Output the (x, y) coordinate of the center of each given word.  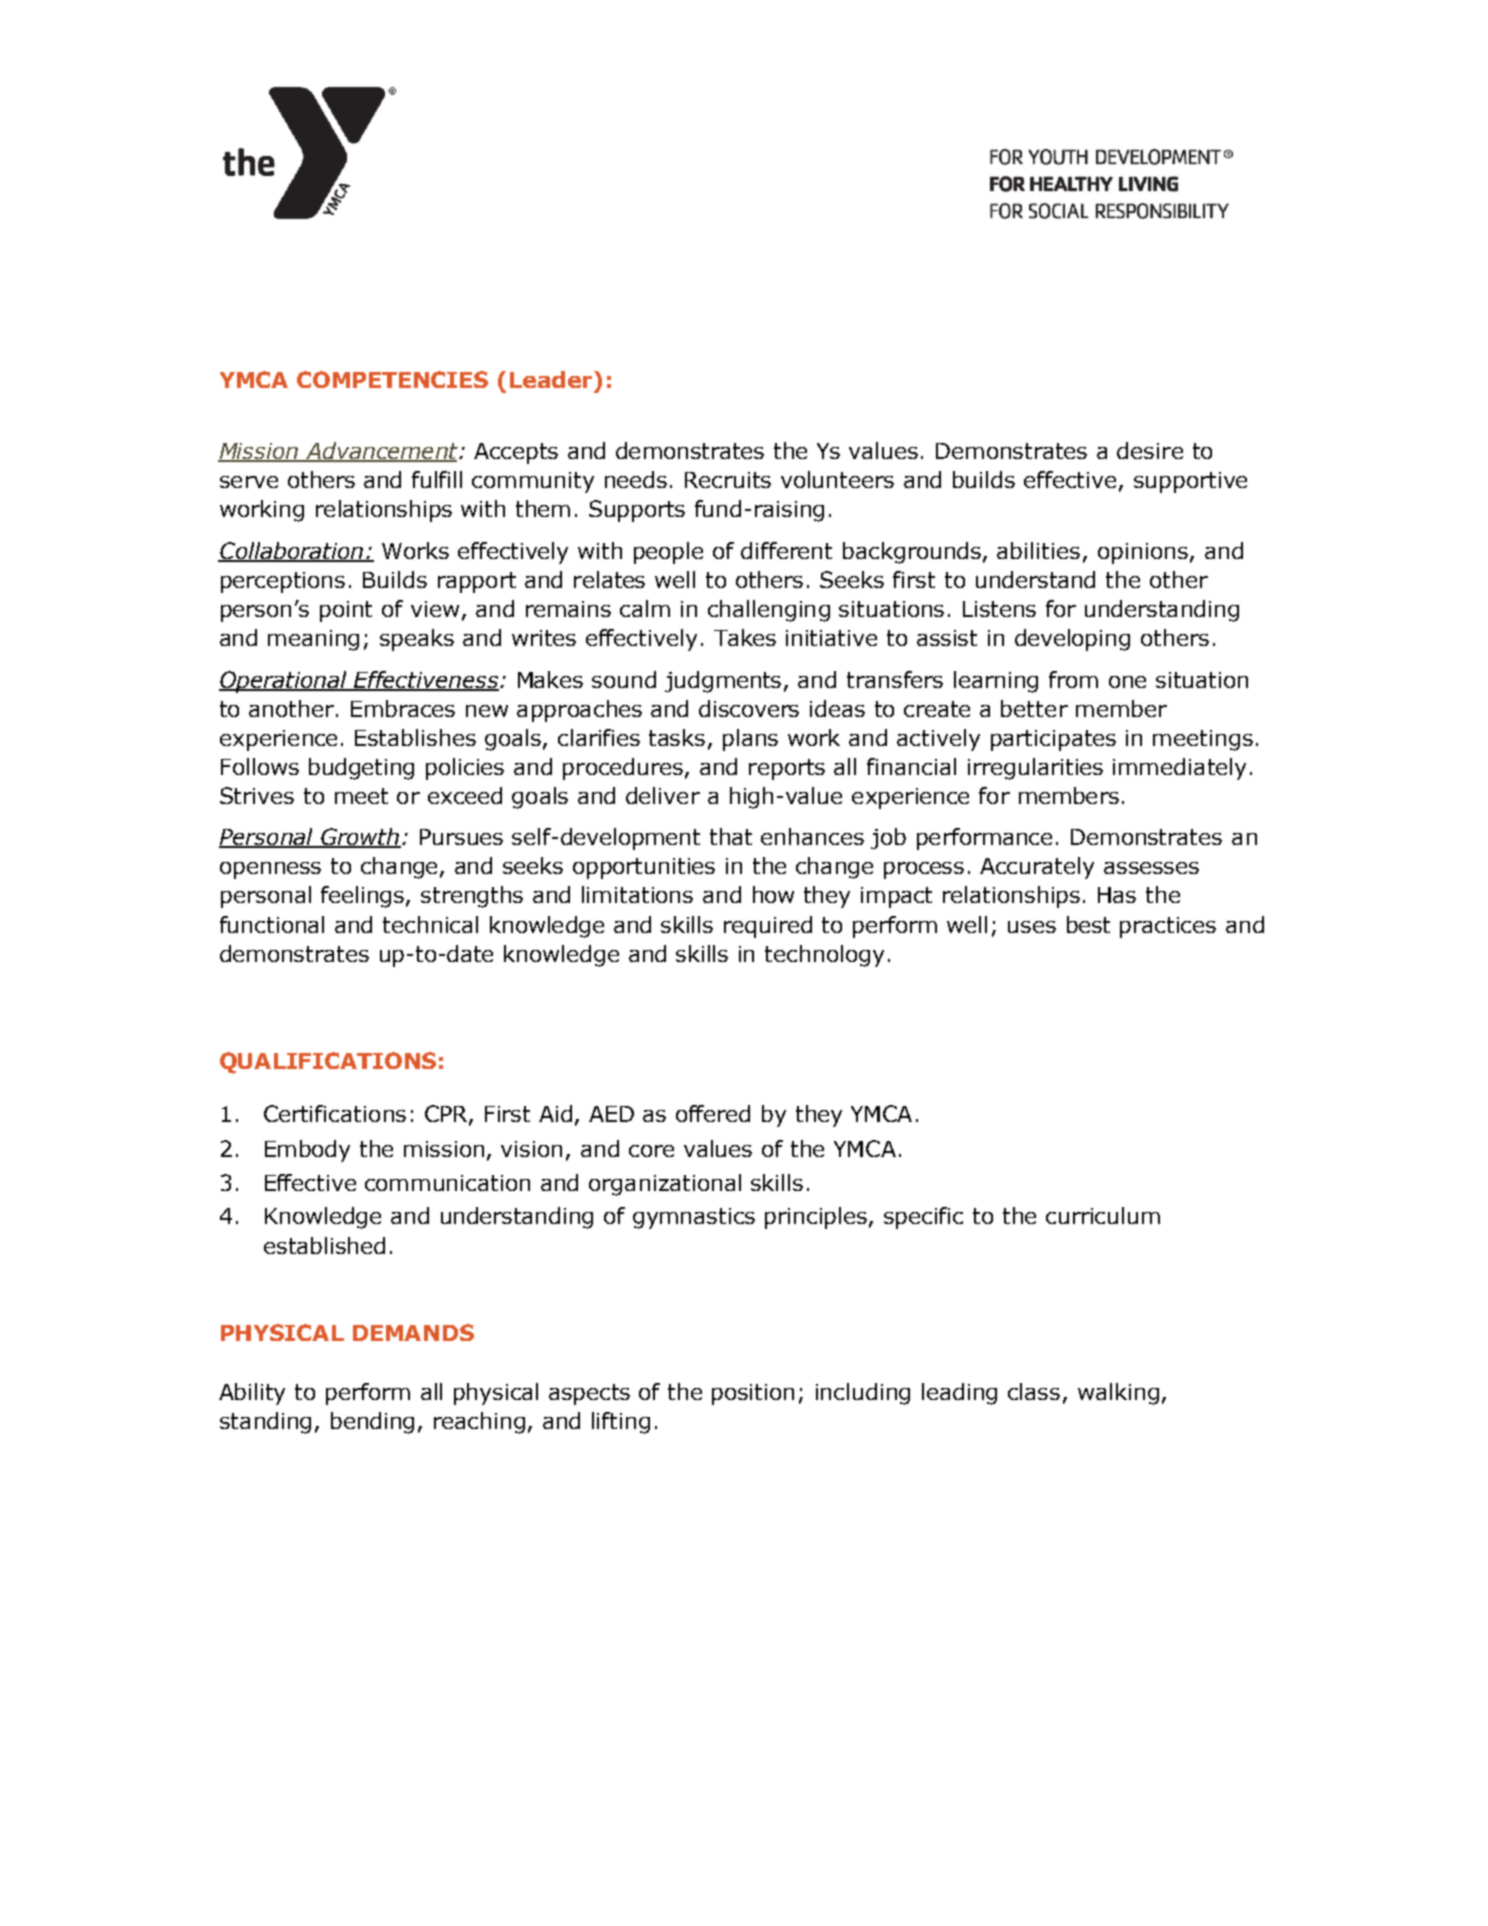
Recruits (728, 480)
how (773, 894)
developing (1072, 640)
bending (372, 1423)
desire (1150, 450)
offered (713, 1113)
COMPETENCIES (392, 379)
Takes (745, 637)
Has (1117, 895)
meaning (313, 640)
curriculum (1103, 1215)
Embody (307, 1151)
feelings (364, 897)
